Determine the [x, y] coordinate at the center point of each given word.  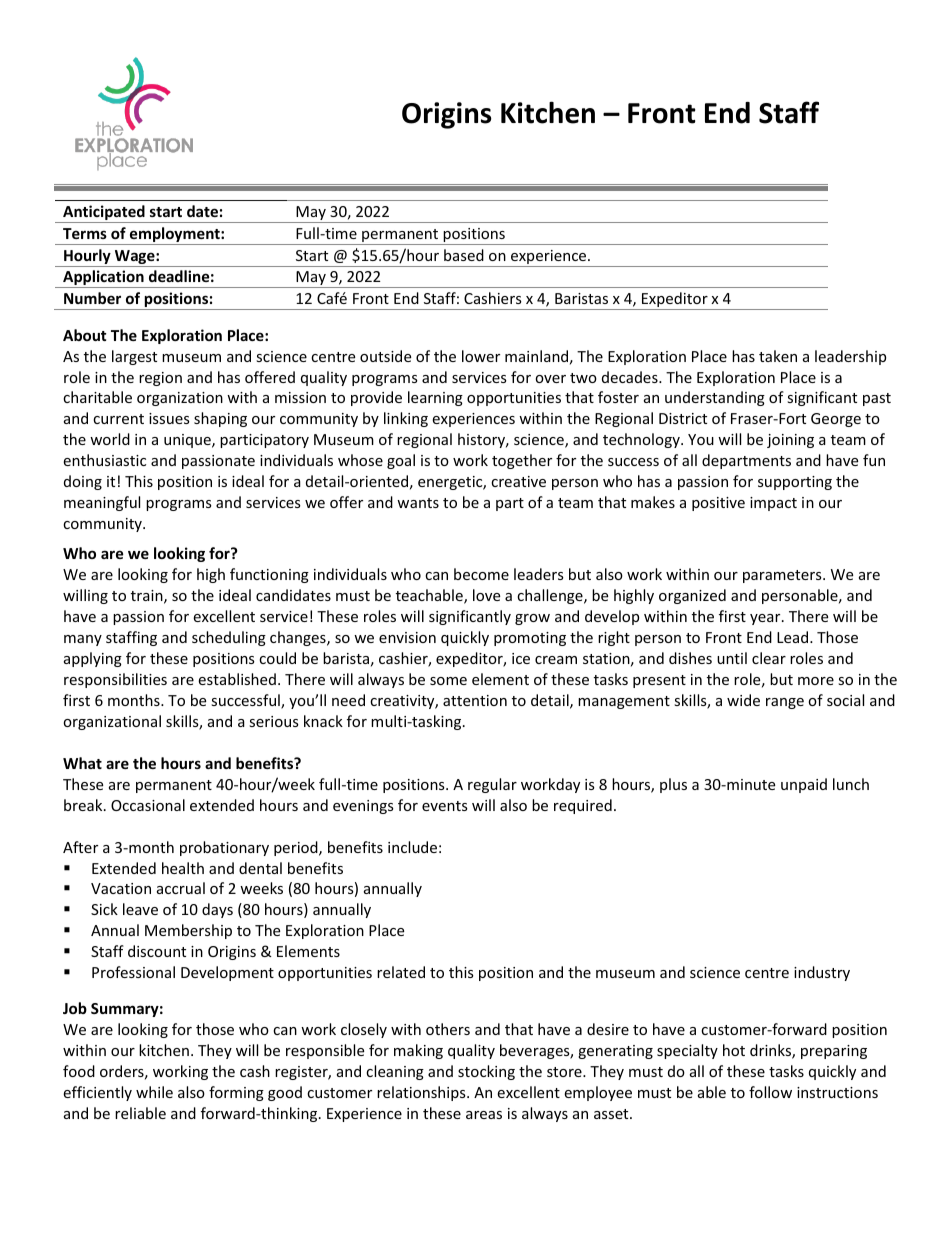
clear [769, 658]
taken [778, 356]
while [154, 1092]
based [464, 255]
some [448, 681]
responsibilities [115, 680]
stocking [486, 1072]
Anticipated [104, 214]
